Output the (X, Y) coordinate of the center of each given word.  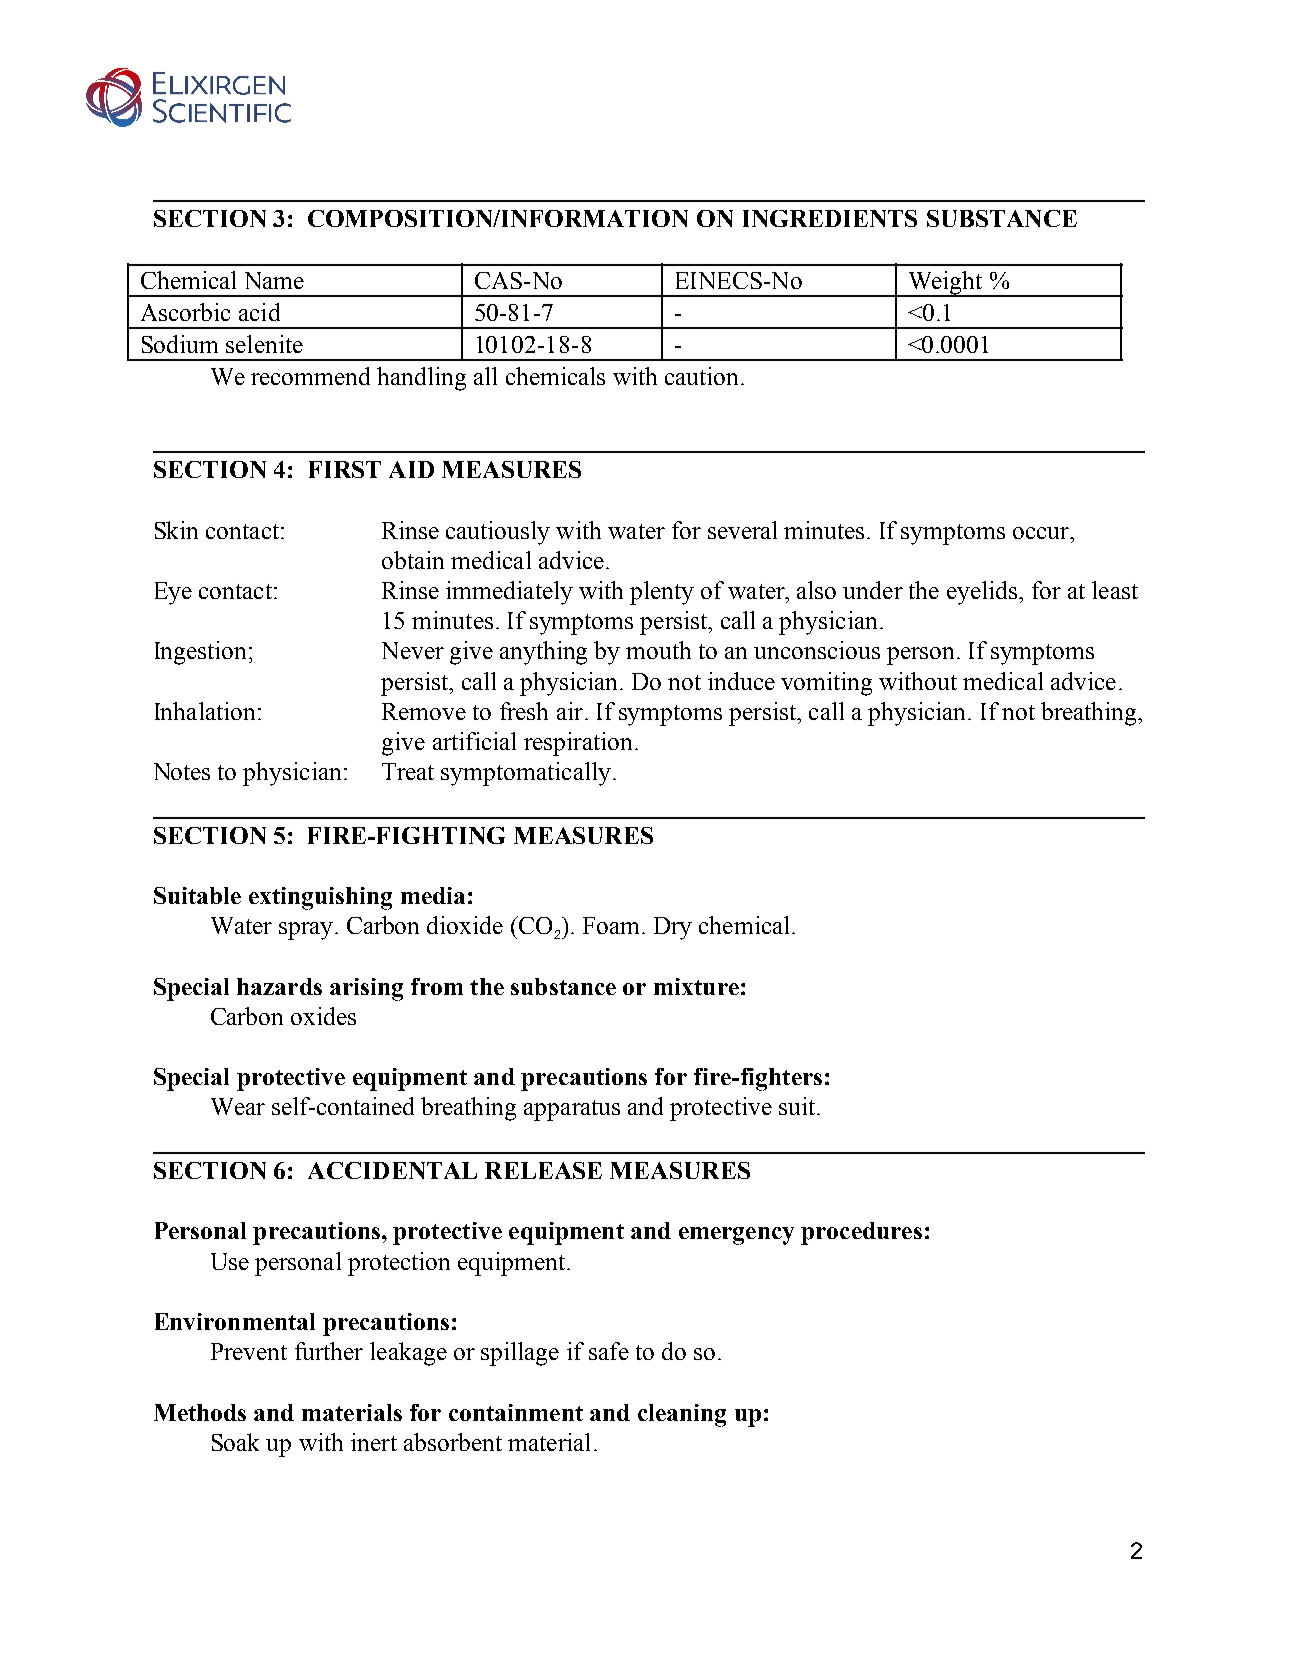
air (570, 711)
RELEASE (543, 1170)
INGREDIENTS (830, 218)
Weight (945, 284)
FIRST (345, 469)
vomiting (826, 684)
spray (307, 931)
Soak (235, 1442)
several (742, 530)
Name (274, 280)
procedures (861, 1233)
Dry (673, 928)
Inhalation (205, 711)
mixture (696, 986)
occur (1042, 533)
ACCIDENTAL (392, 1170)
